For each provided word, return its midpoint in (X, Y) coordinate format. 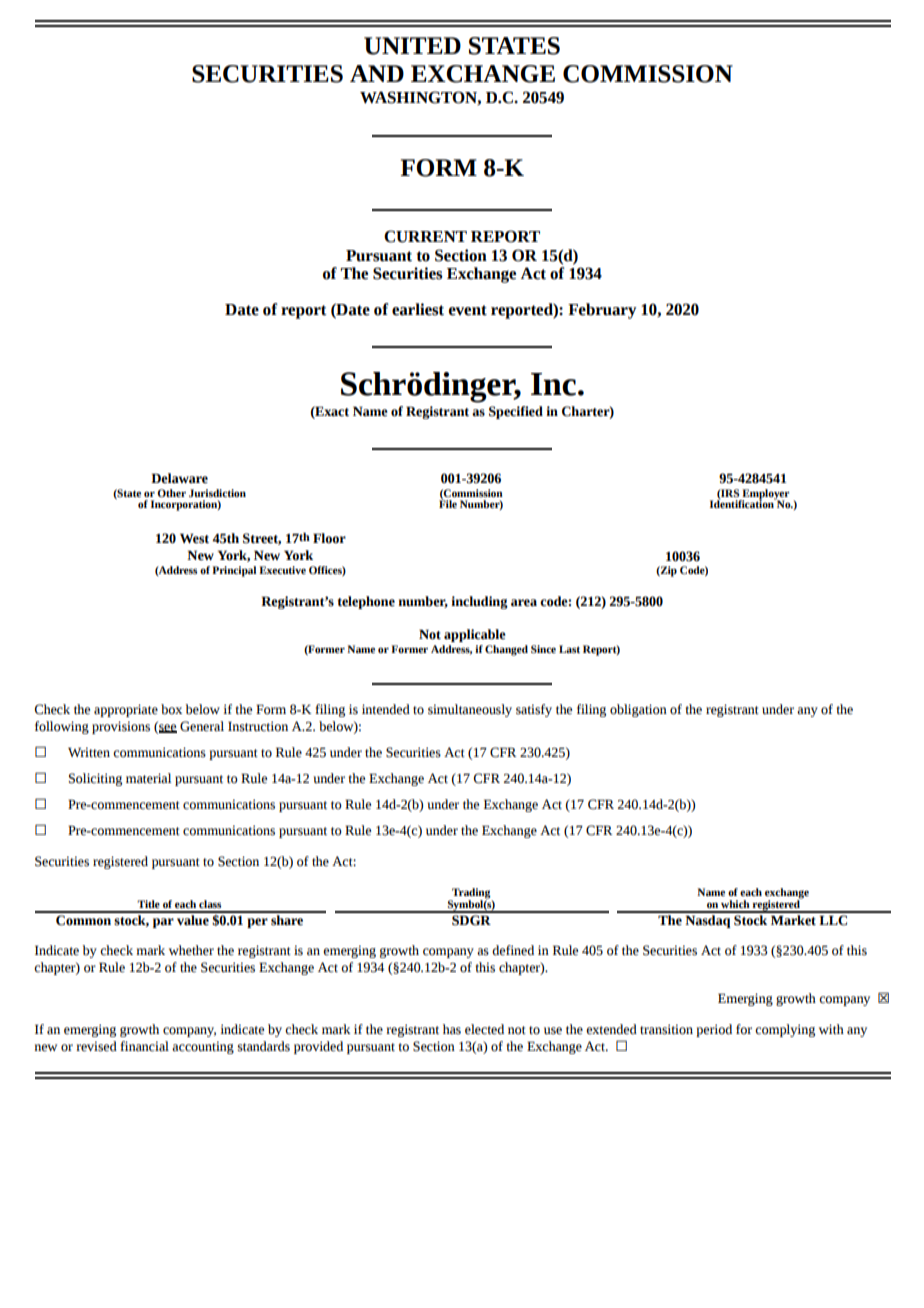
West (194, 538)
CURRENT (425, 236)
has (452, 1029)
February (602, 311)
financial (144, 1046)
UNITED (412, 46)
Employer (764, 495)
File (448, 503)
